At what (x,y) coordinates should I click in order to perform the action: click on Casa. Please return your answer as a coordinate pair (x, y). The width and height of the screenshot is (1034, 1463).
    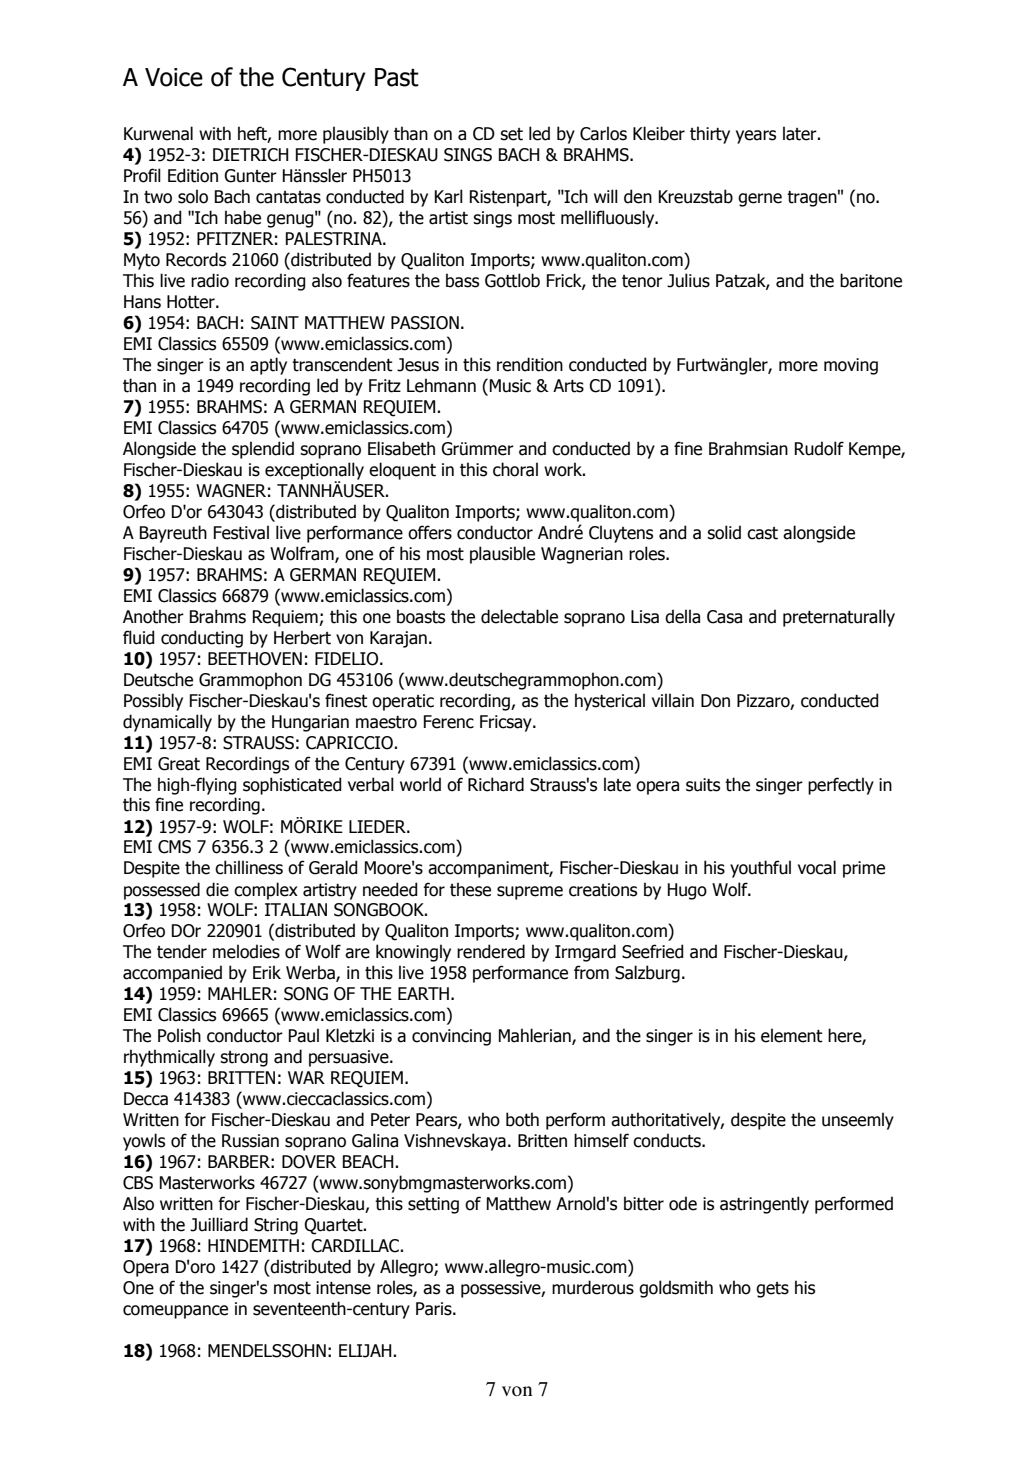
    Looking at the image, I should click on (724, 617).
